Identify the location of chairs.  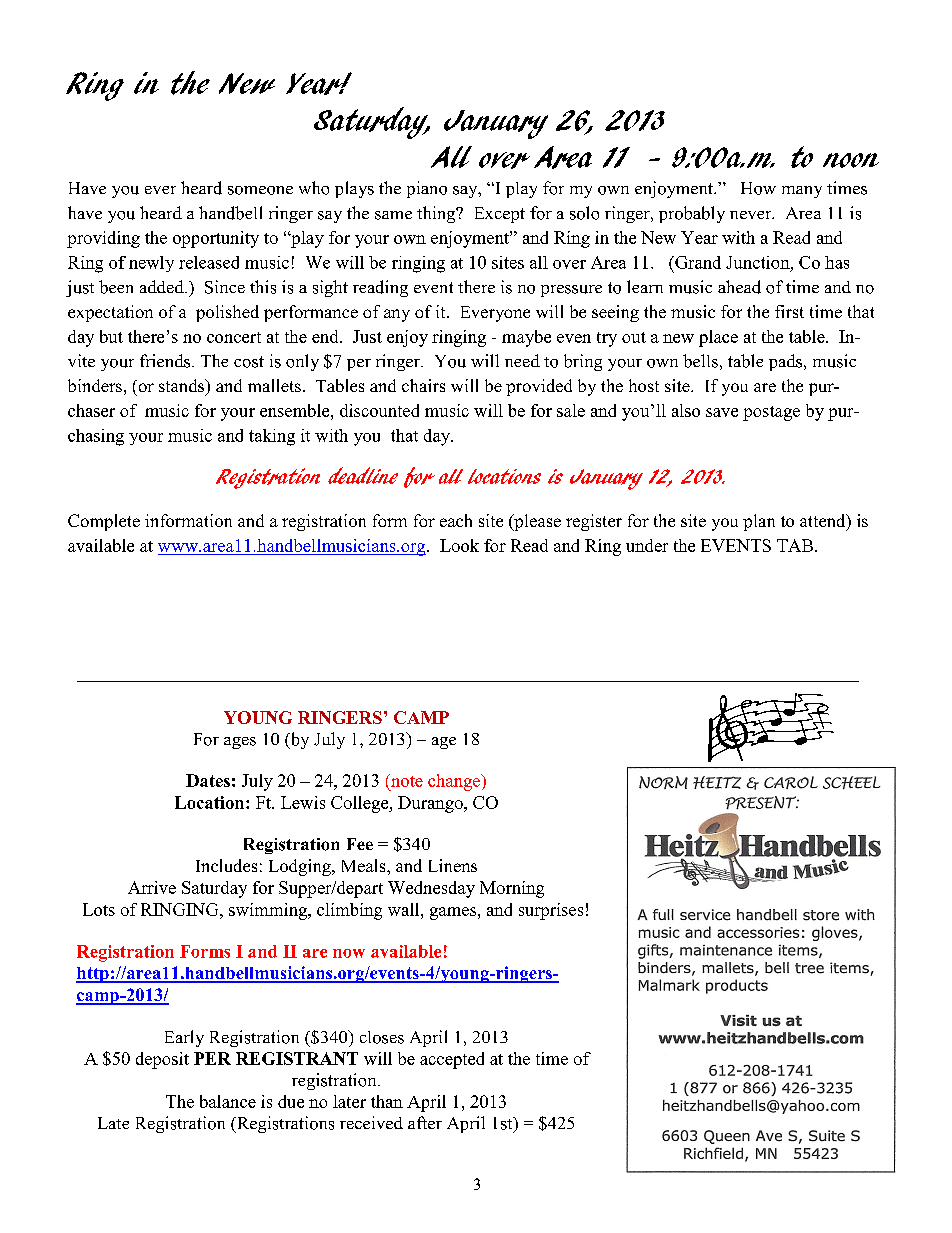
(423, 385).
